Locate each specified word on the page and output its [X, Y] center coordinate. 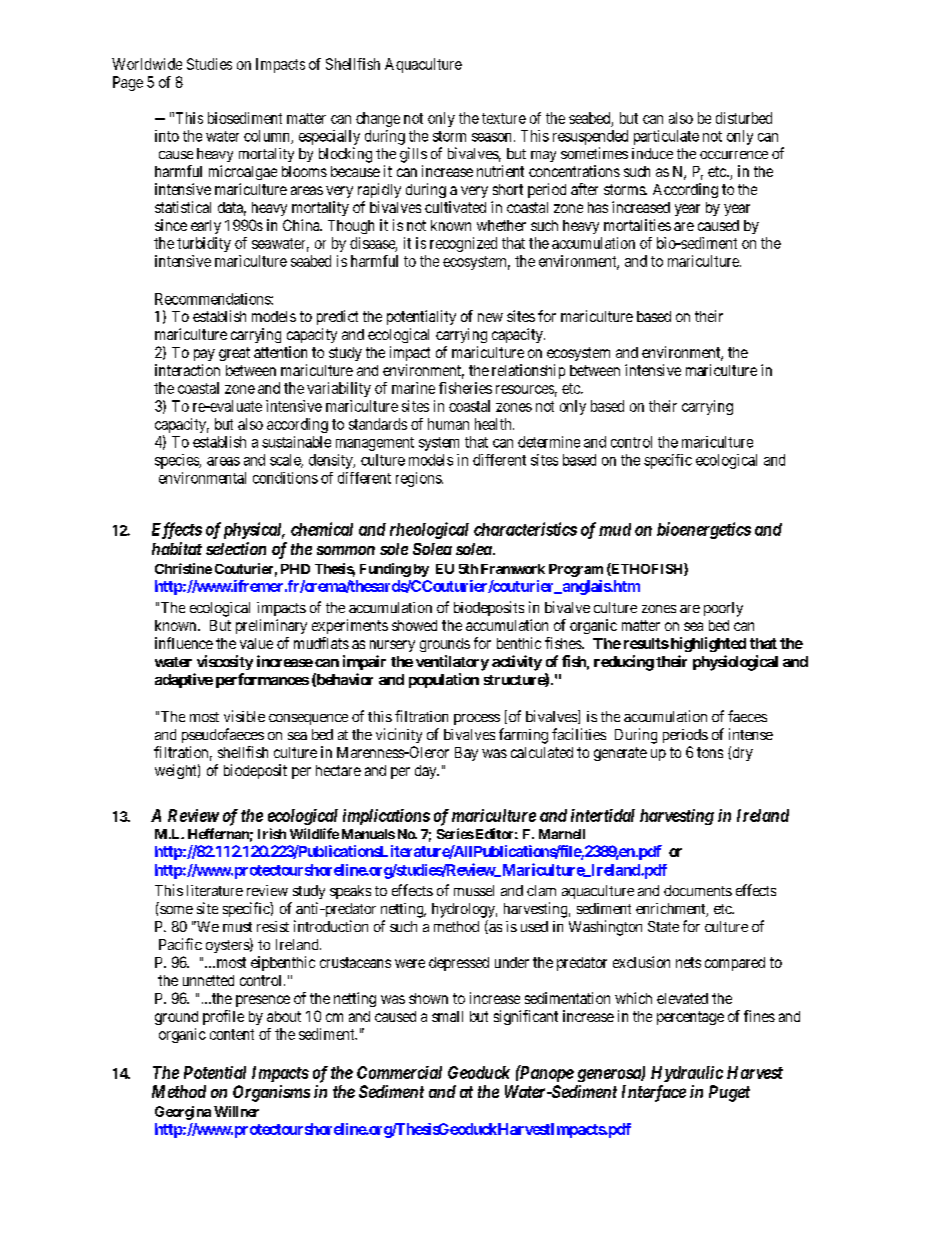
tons [710, 752]
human [448, 424]
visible [244, 716]
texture [504, 118]
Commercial [399, 1072]
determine [549, 442]
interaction [187, 370]
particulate [666, 137]
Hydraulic [687, 1074]
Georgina [183, 1113]
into [167, 136]
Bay [466, 754]
